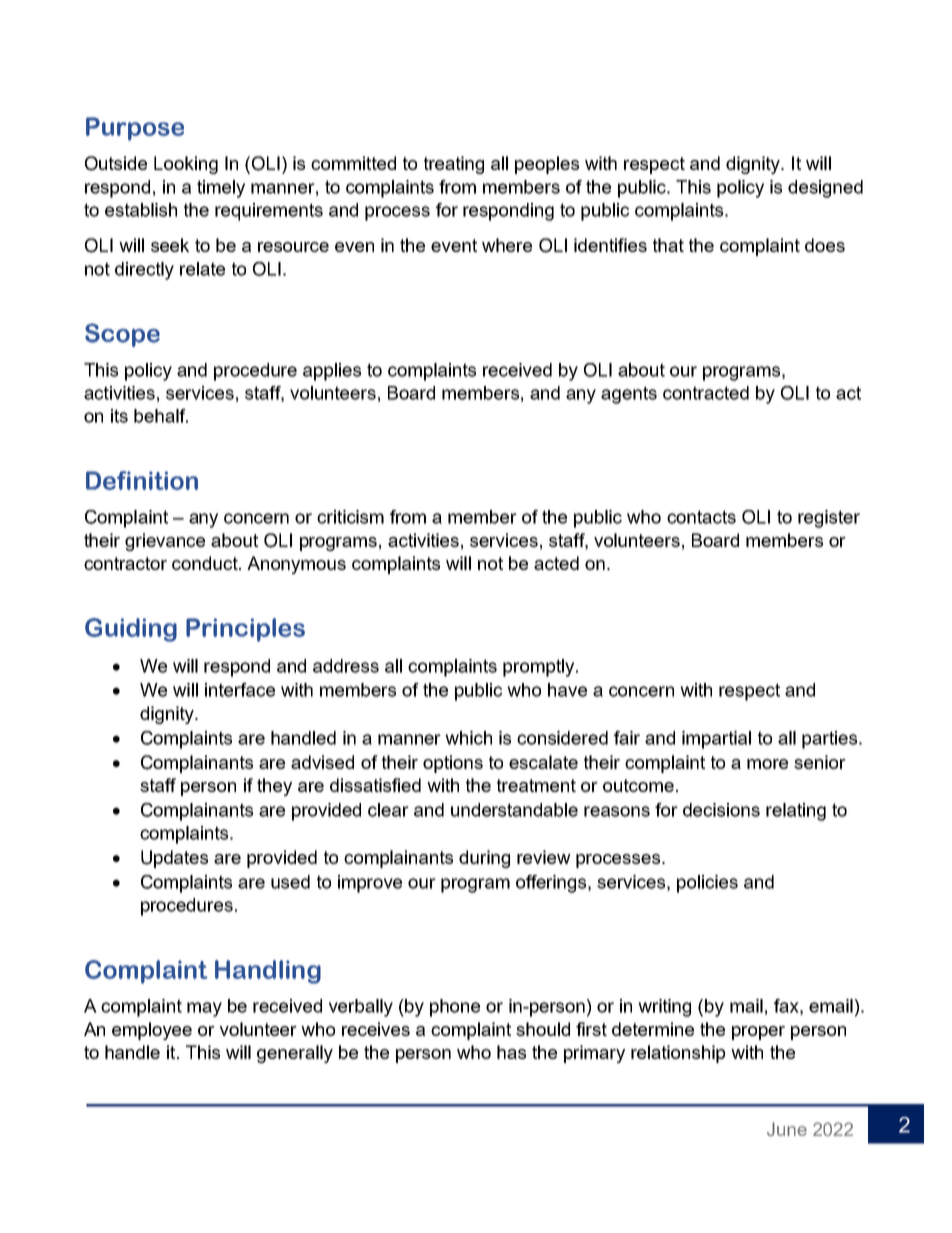  What do you see at coordinates (174, 859) in the page?
I see `Updates` at bounding box center [174, 859].
